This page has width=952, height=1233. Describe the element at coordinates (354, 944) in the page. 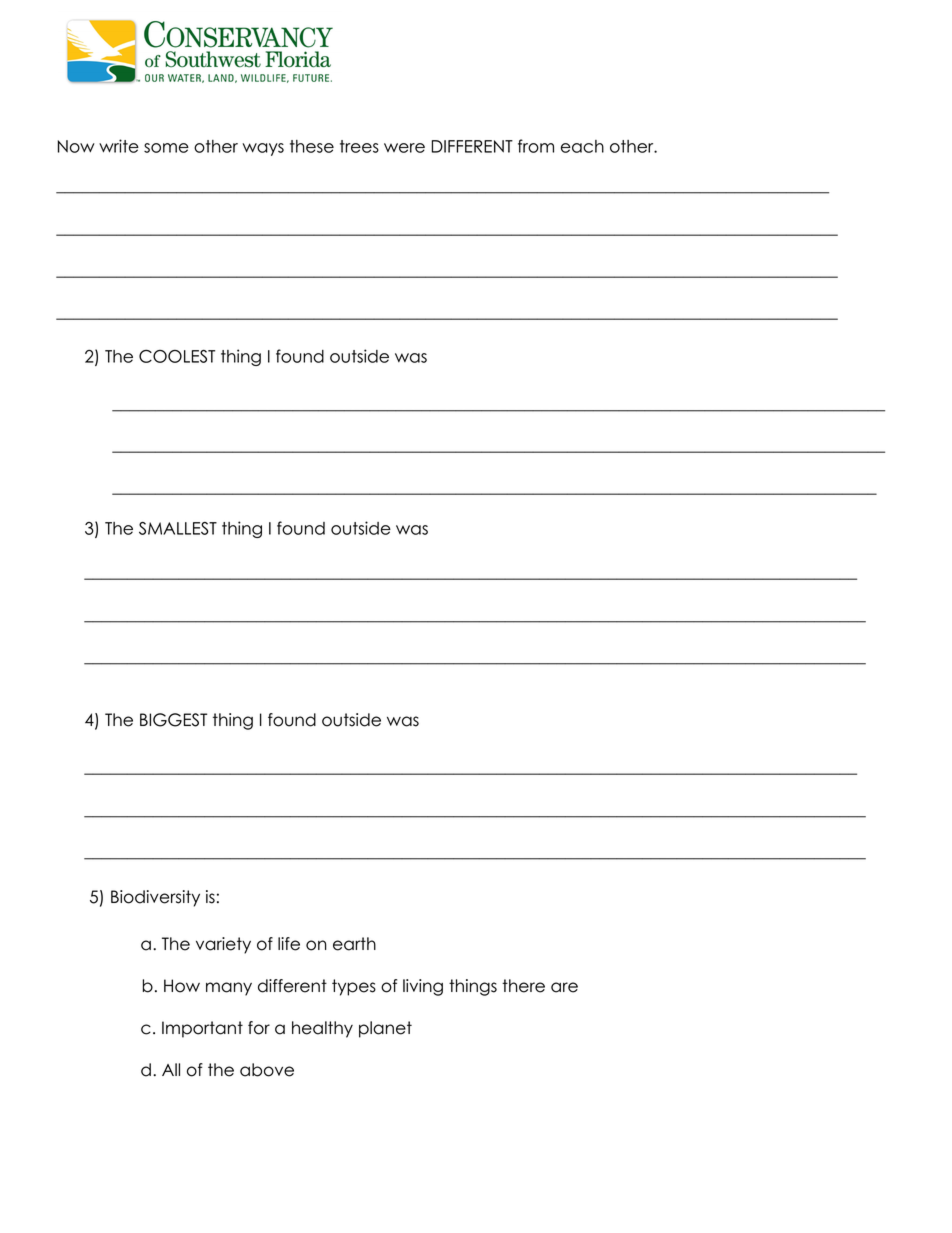

I see `earth` at that location.
